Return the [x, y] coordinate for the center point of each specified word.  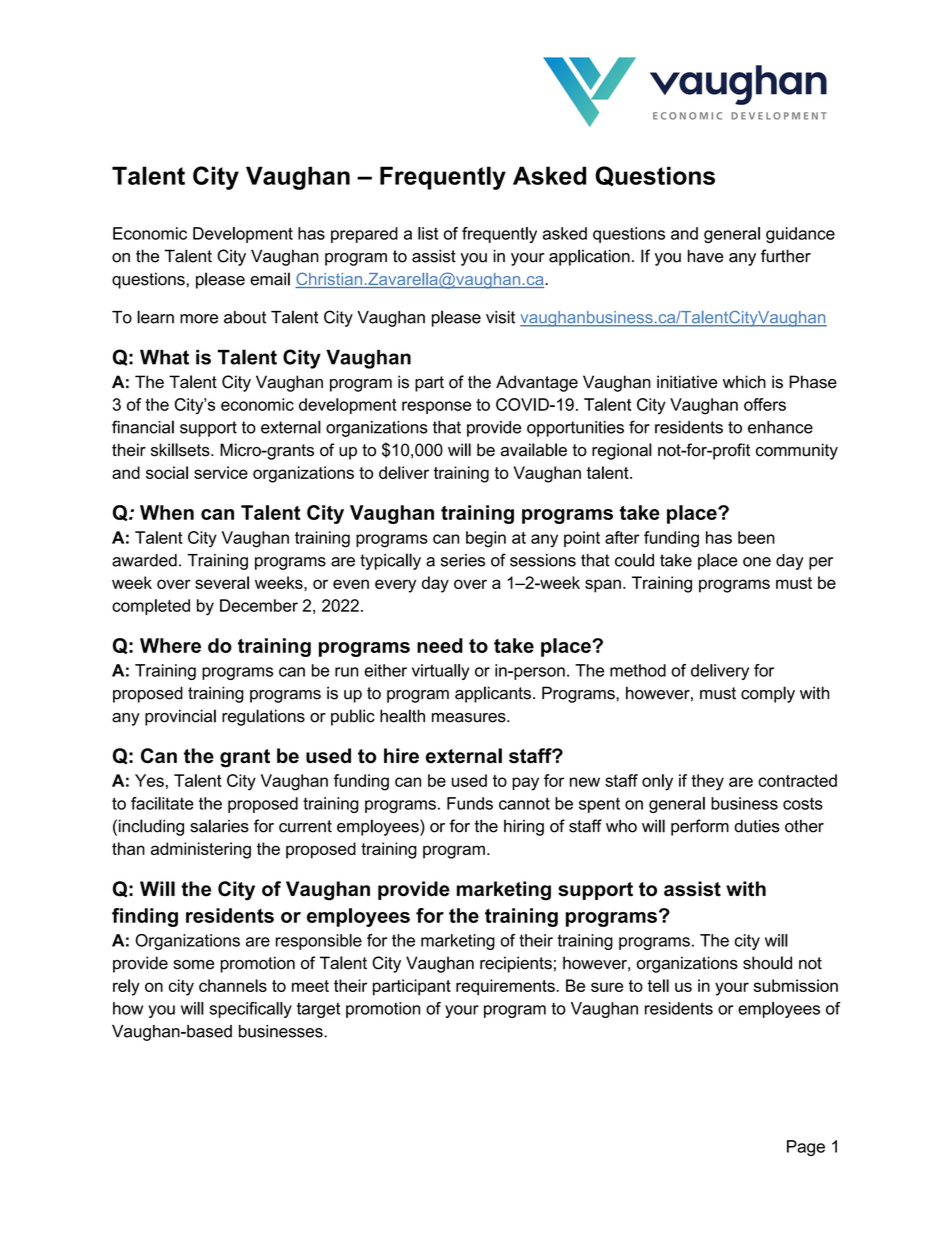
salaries [219, 826]
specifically [250, 1010]
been [756, 537]
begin [486, 539]
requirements [506, 987]
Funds [470, 803]
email [270, 279]
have [706, 256]
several [222, 582]
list [428, 233]
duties [757, 826]
